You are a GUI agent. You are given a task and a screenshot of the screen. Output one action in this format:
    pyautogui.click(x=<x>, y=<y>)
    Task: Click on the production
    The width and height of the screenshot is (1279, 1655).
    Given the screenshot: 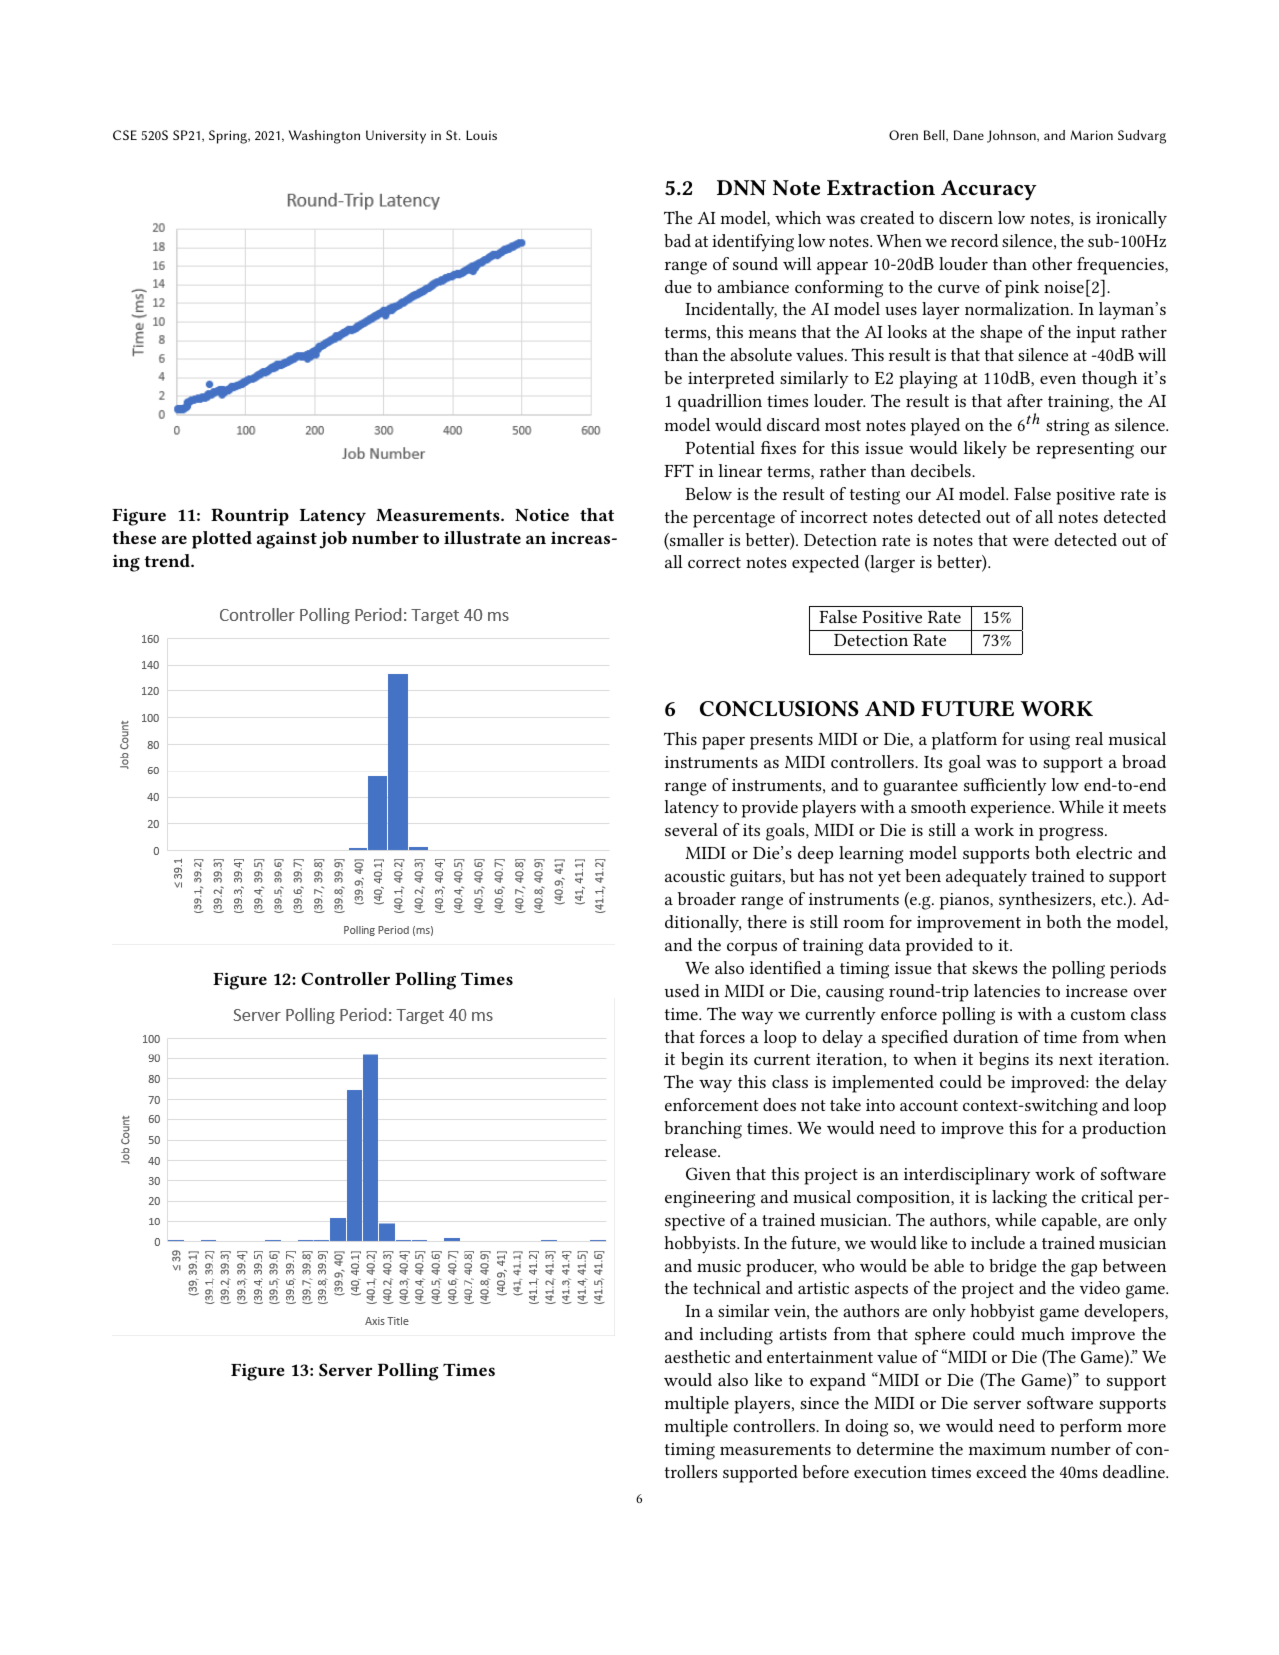 What is the action you would take?
    pyautogui.click(x=1124, y=1130)
